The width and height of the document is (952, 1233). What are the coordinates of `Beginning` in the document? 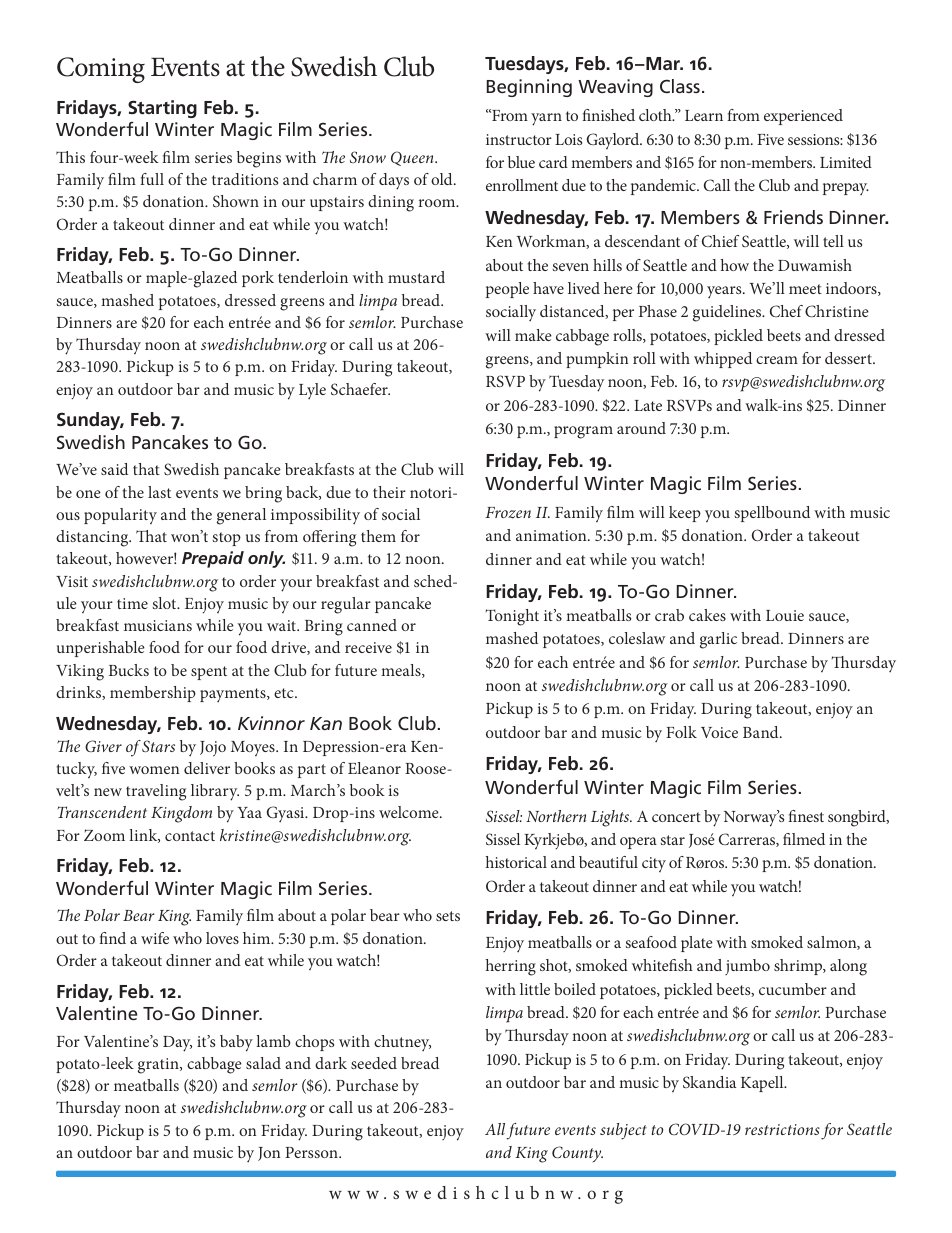 It's located at (529, 88).
